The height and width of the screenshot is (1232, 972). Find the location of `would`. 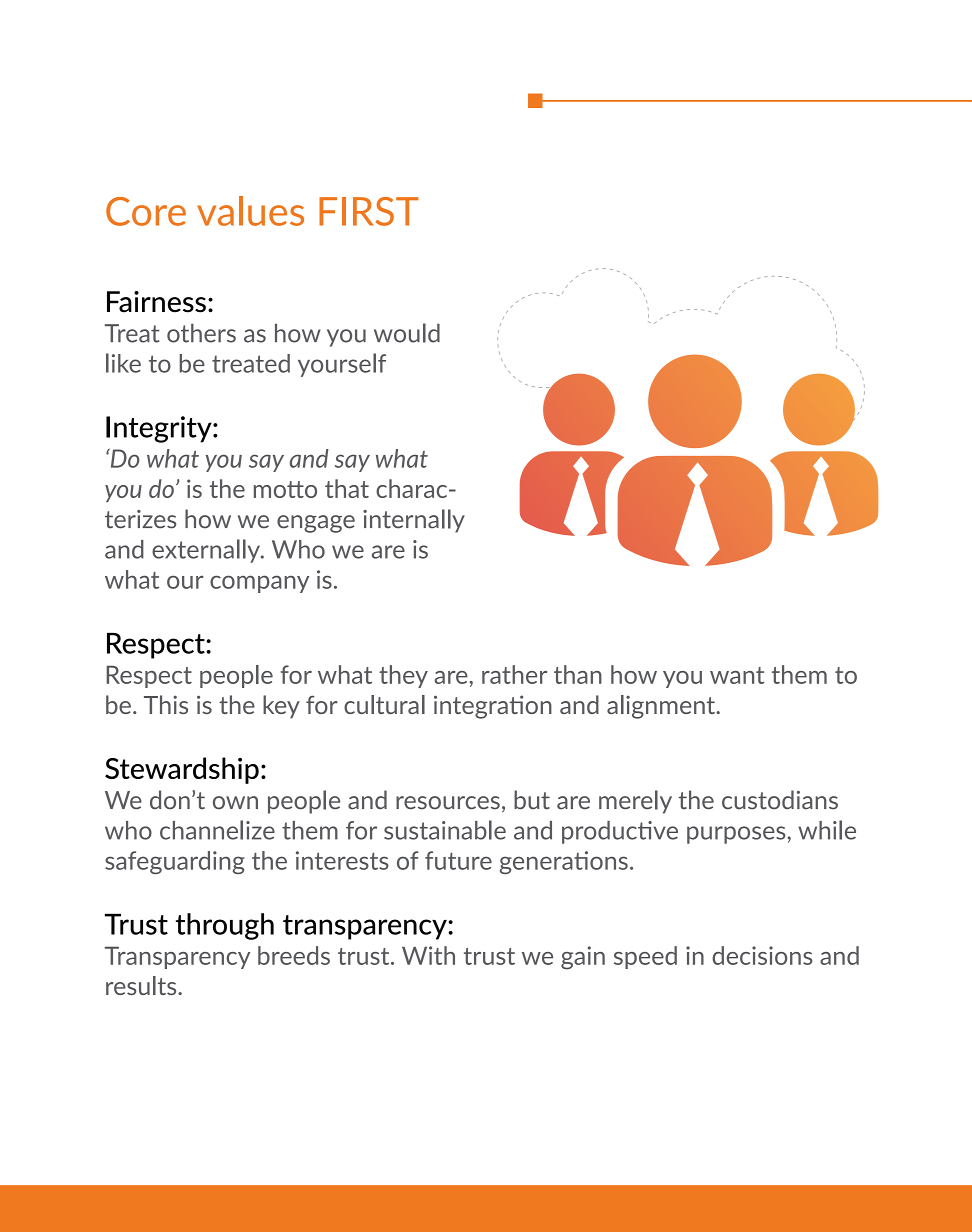

would is located at coordinates (407, 333).
